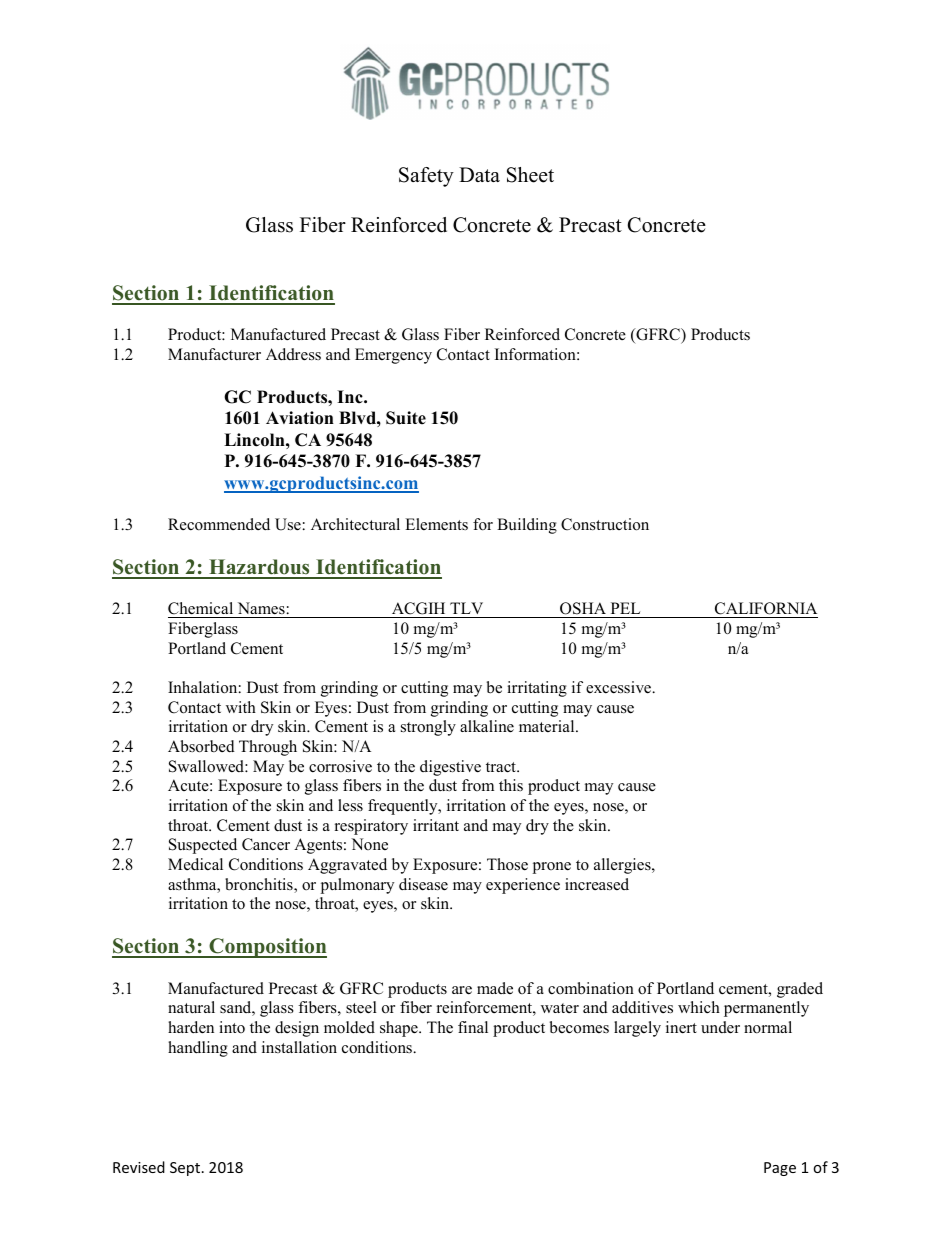  Describe the element at coordinates (241, 707) in the screenshot. I see `with` at that location.
